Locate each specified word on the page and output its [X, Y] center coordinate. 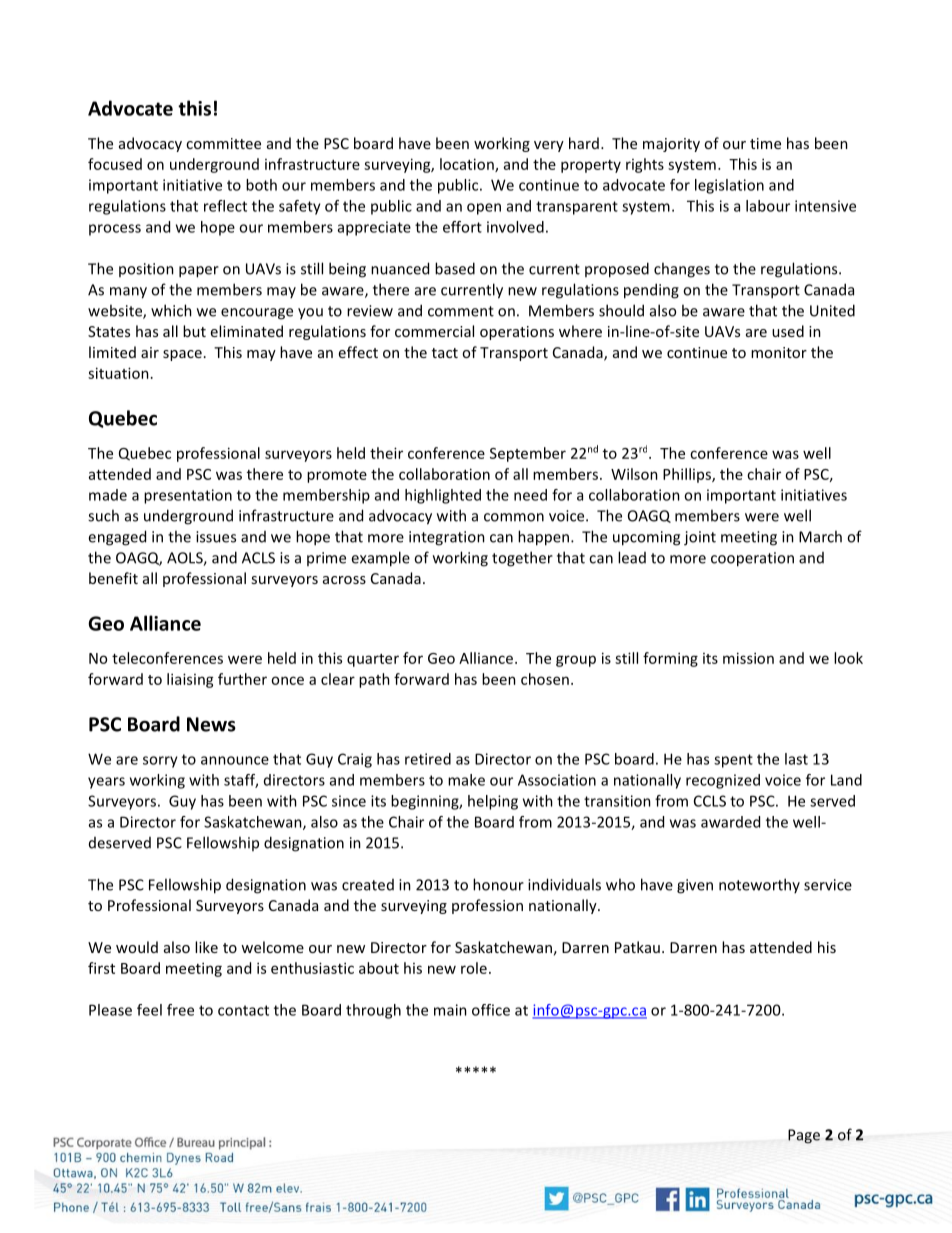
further [242, 679]
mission [748, 658]
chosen [545, 679]
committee [223, 143]
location [468, 165]
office [491, 1010]
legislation [729, 186]
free [180, 1010]
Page [804, 1136]
